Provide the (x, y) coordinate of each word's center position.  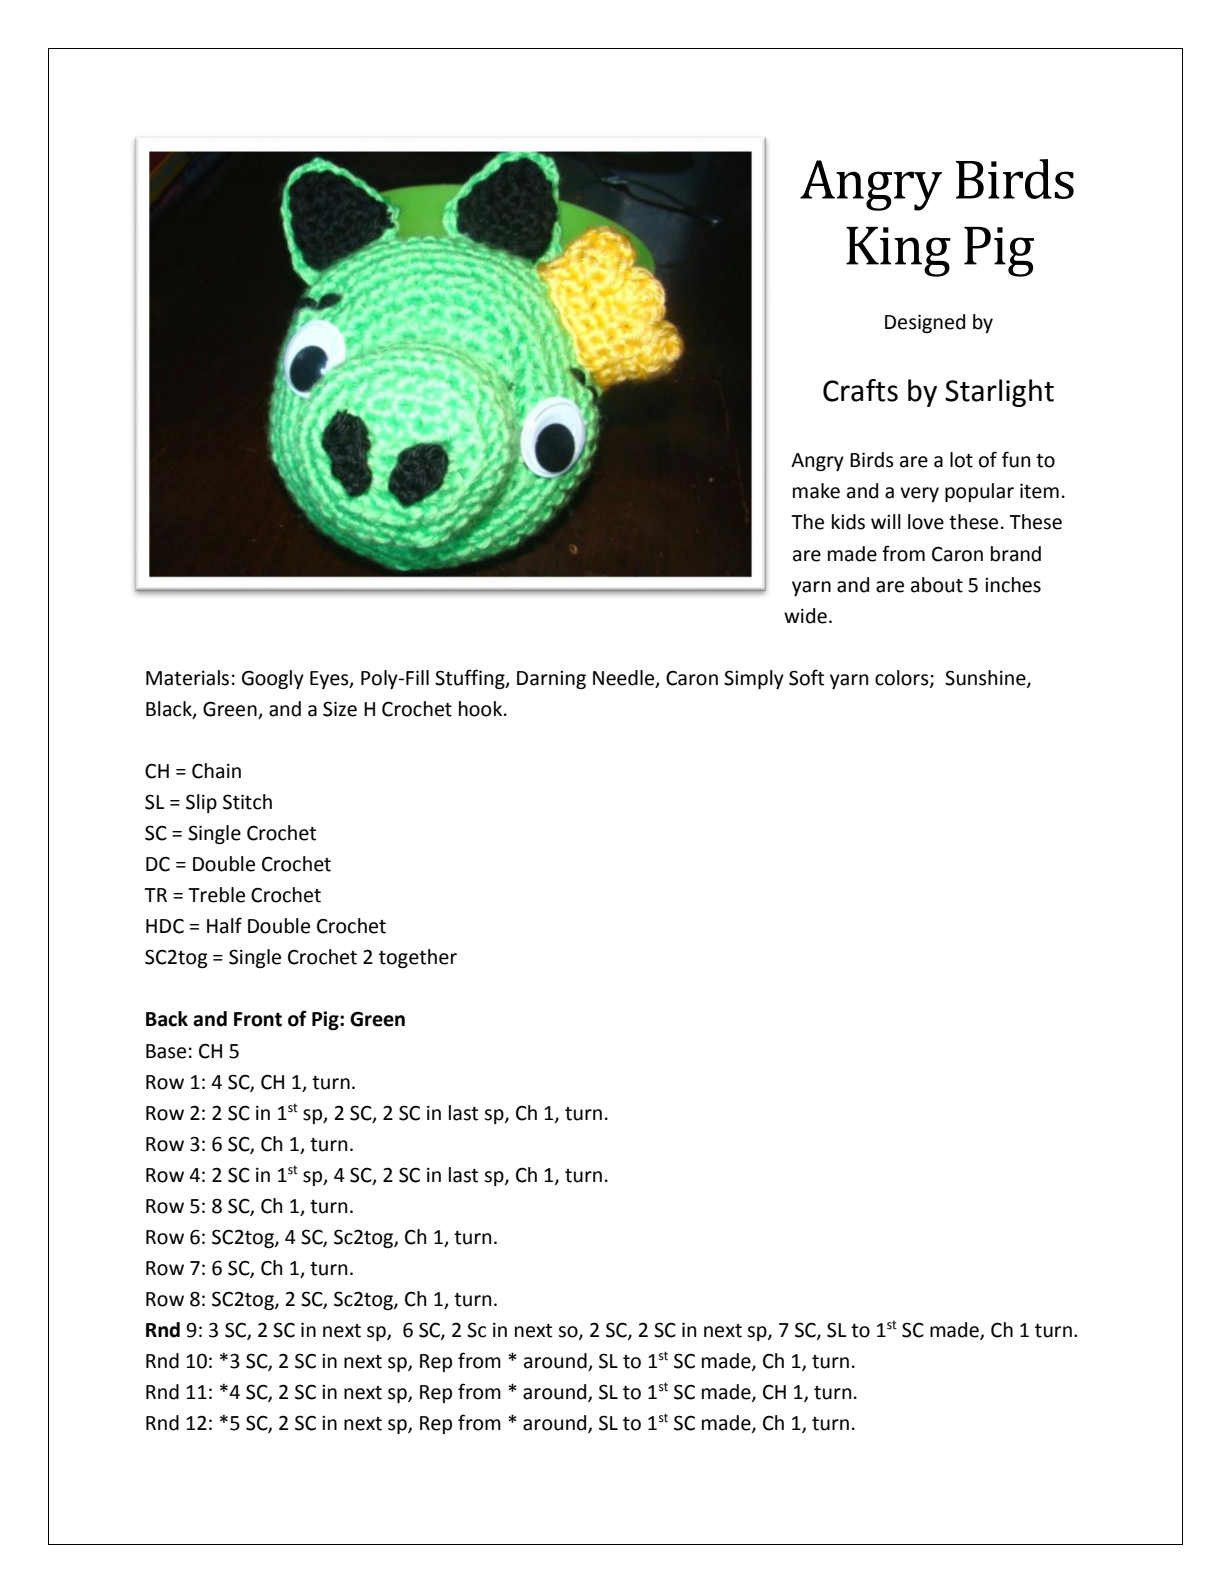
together (418, 958)
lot (961, 460)
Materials (187, 678)
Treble (216, 895)
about (937, 585)
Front (258, 1019)
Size (340, 709)
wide (805, 616)
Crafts (860, 390)
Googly (273, 679)
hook (482, 709)
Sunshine (986, 678)
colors (903, 678)
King (898, 252)
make (816, 491)
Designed (925, 323)
